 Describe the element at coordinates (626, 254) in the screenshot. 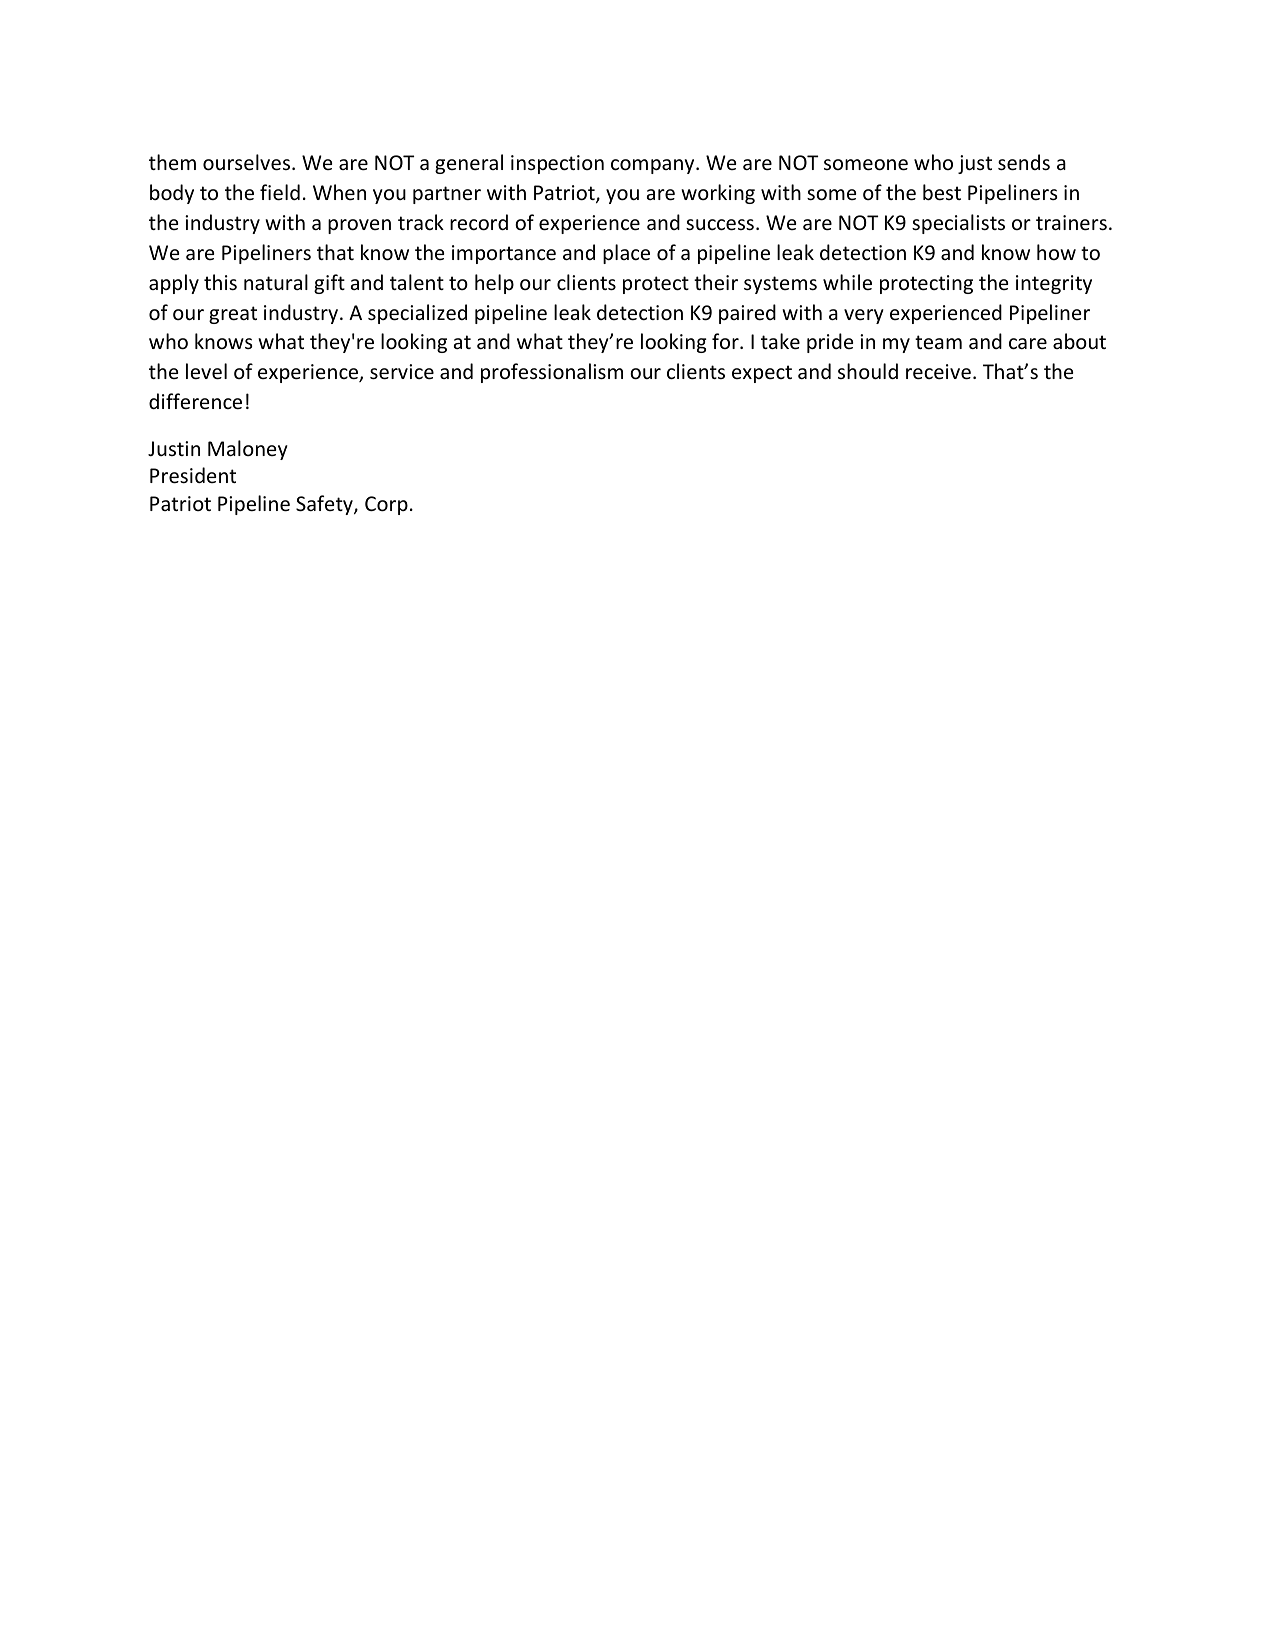

I see `place` at that location.
